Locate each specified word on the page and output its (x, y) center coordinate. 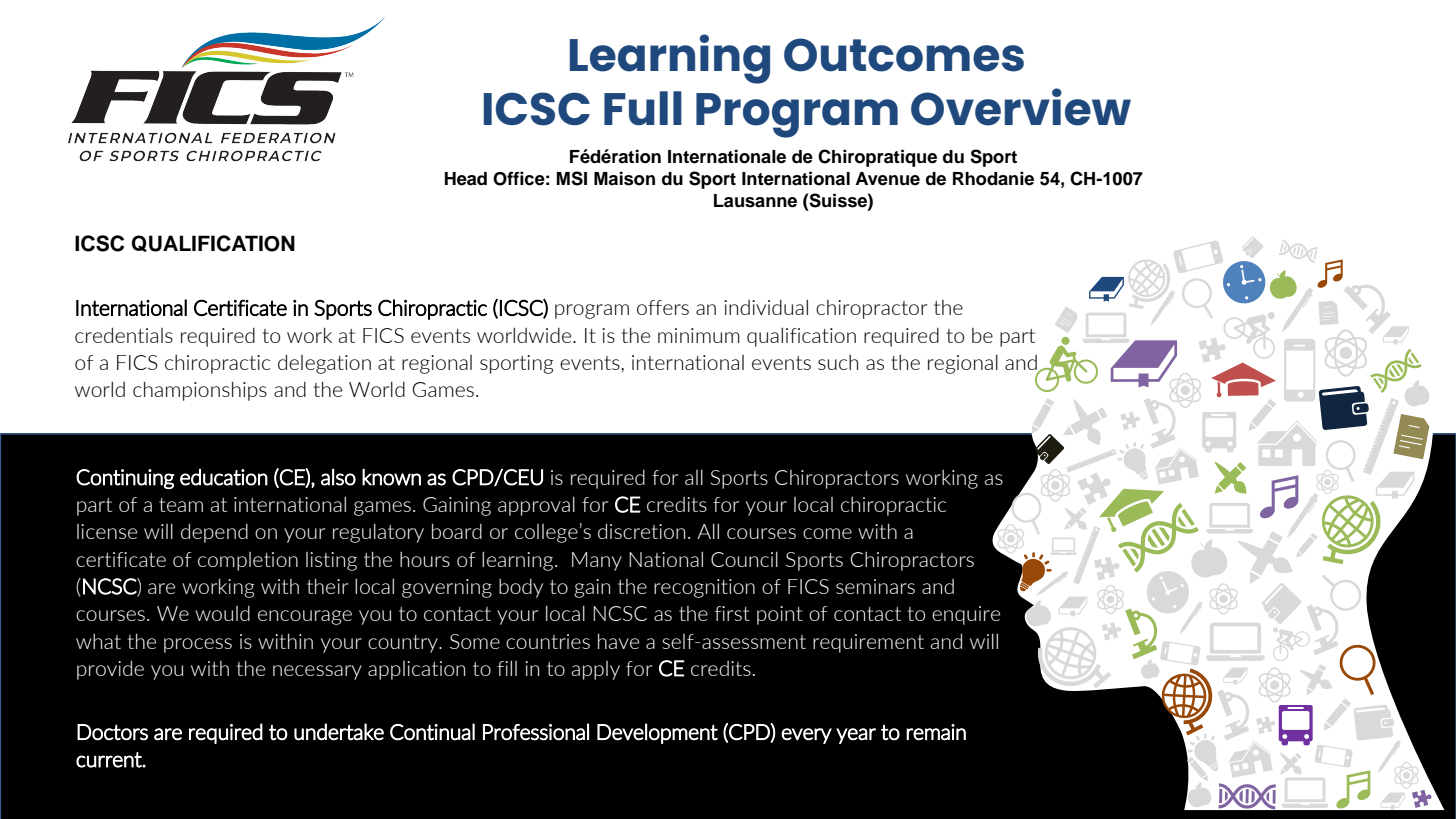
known (391, 477)
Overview (1021, 107)
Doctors (112, 732)
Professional (536, 732)
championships (200, 391)
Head (466, 179)
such (838, 362)
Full (643, 108)
